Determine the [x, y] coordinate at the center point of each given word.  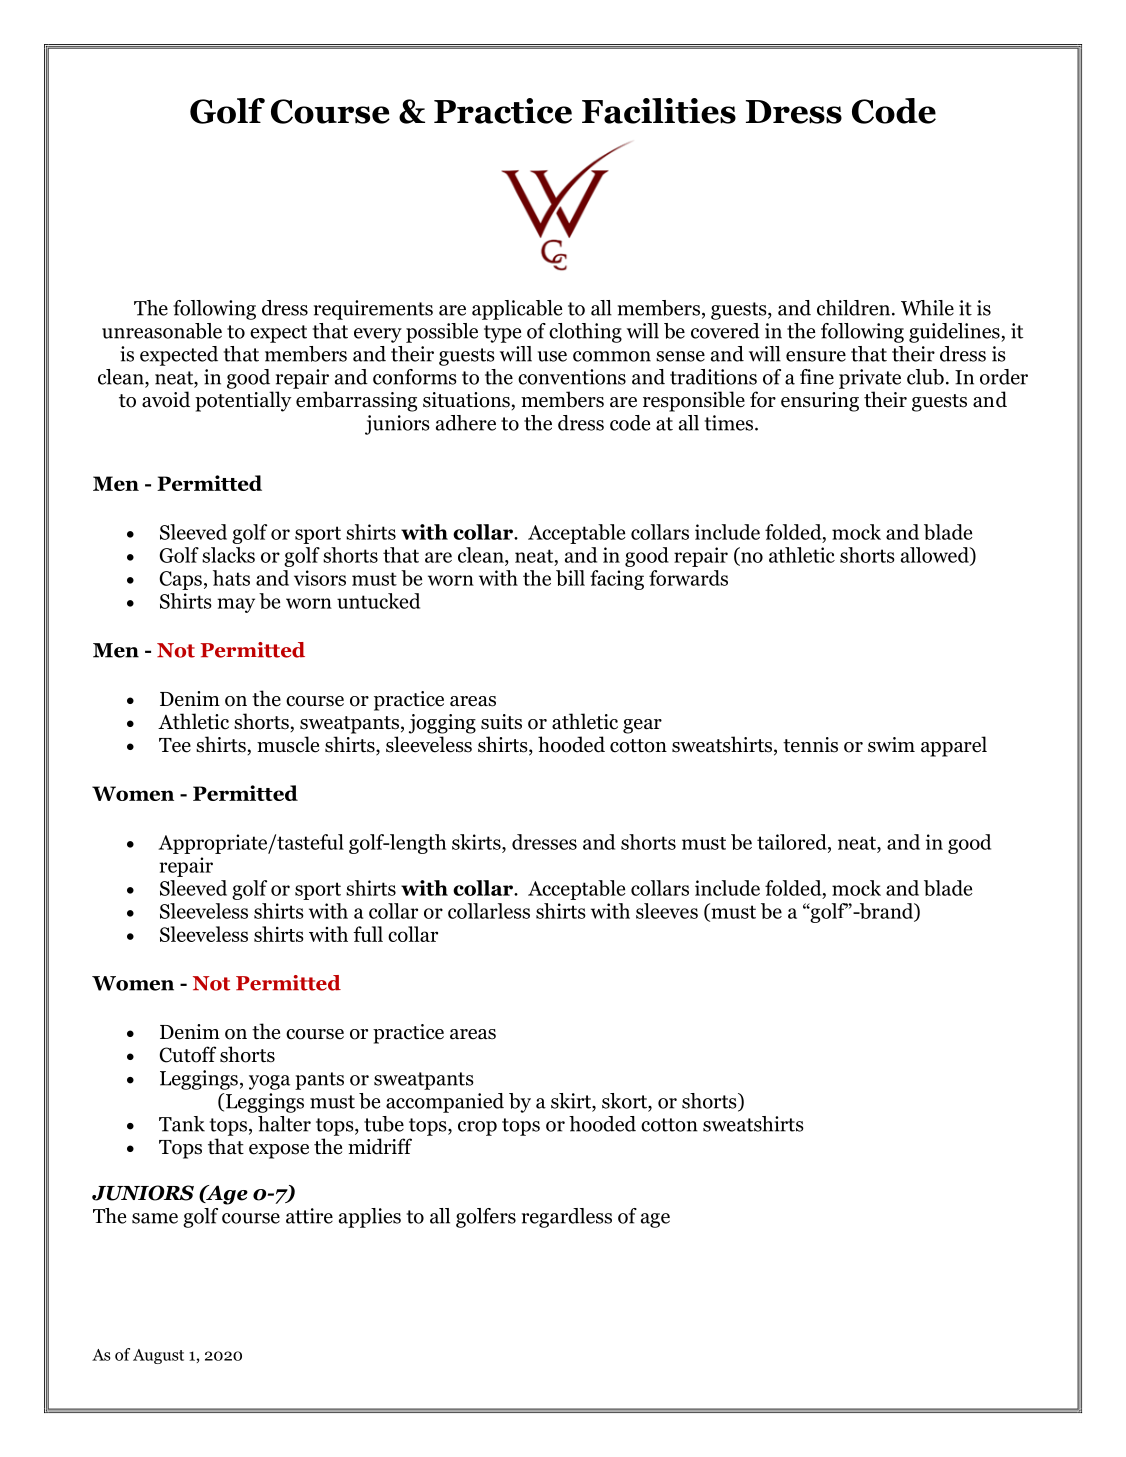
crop [477, 1128]
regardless [567, 1218]
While [927, 308]
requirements [373, 310]
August [158, 1356]
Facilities [659, 111]
